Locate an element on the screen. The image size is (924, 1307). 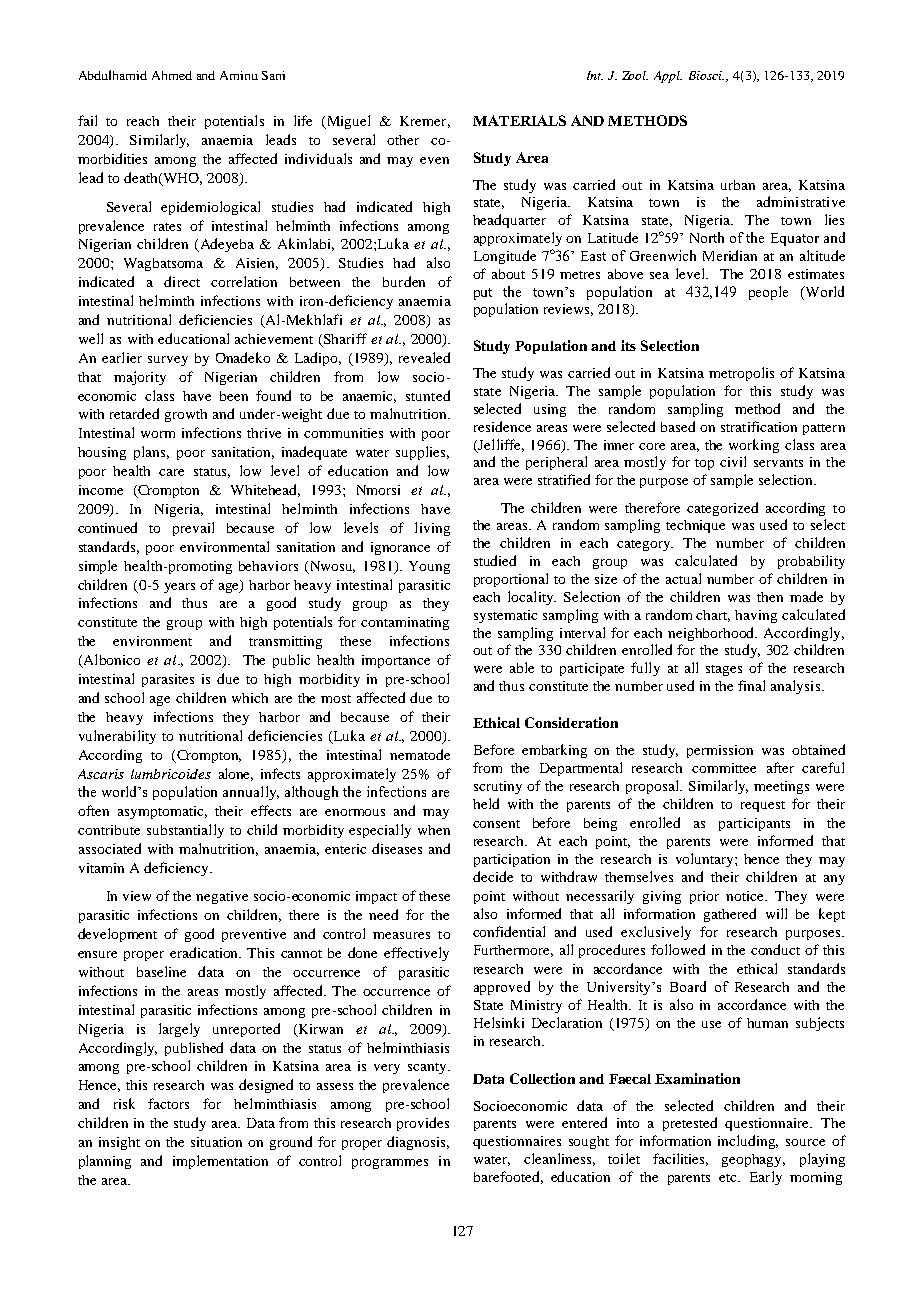
situation is located at coordinates (216, 1142).
